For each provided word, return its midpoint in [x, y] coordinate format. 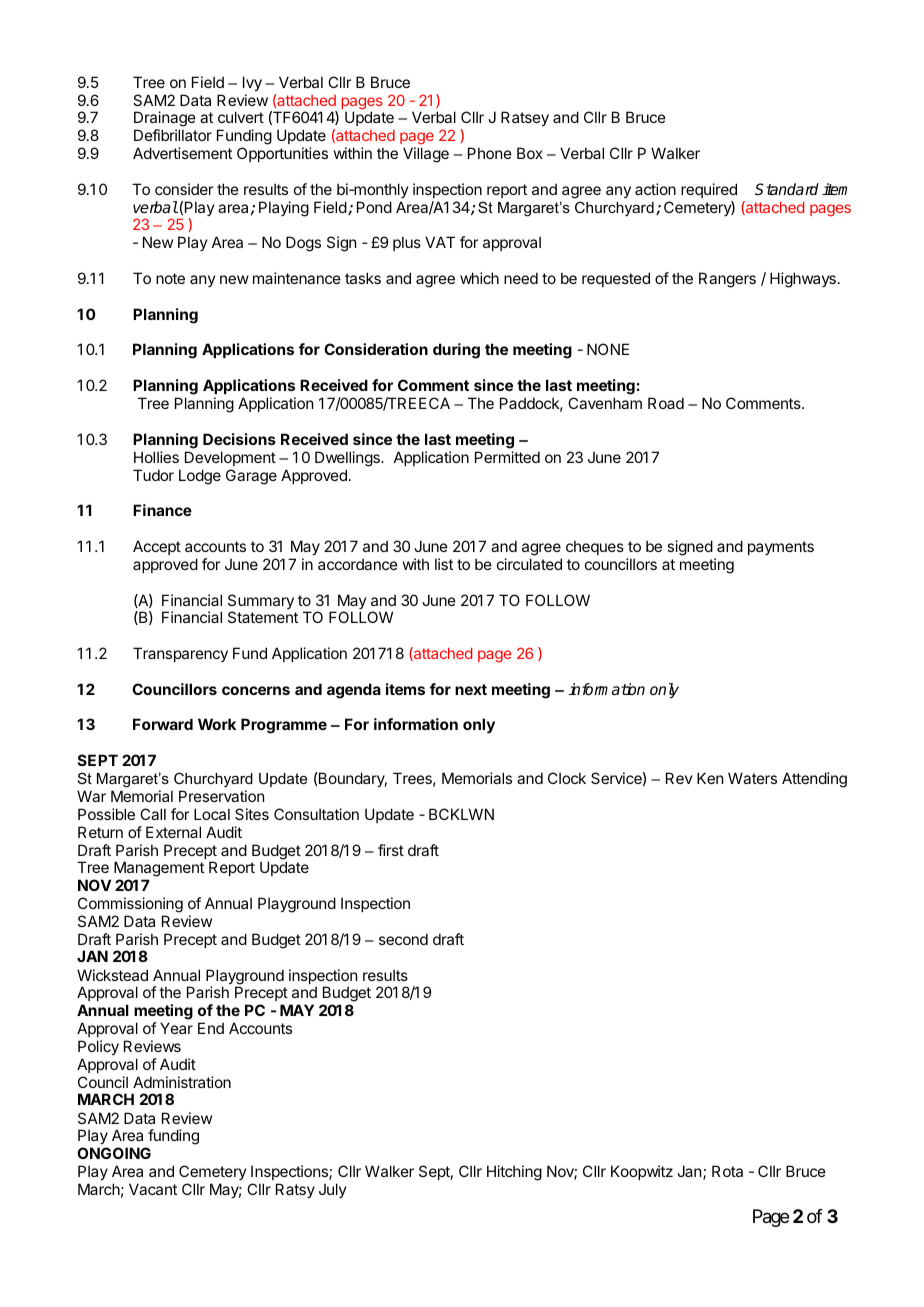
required [709, 190]
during [456, 351]
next [471, 689]
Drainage [165, 120]
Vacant [153, 1189]
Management [159, 870]
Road [666, 403]
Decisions [239, 439]
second [403, 939]
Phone [490, 153]
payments [781, 548]
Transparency [180, 654]
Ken [710, 778]
